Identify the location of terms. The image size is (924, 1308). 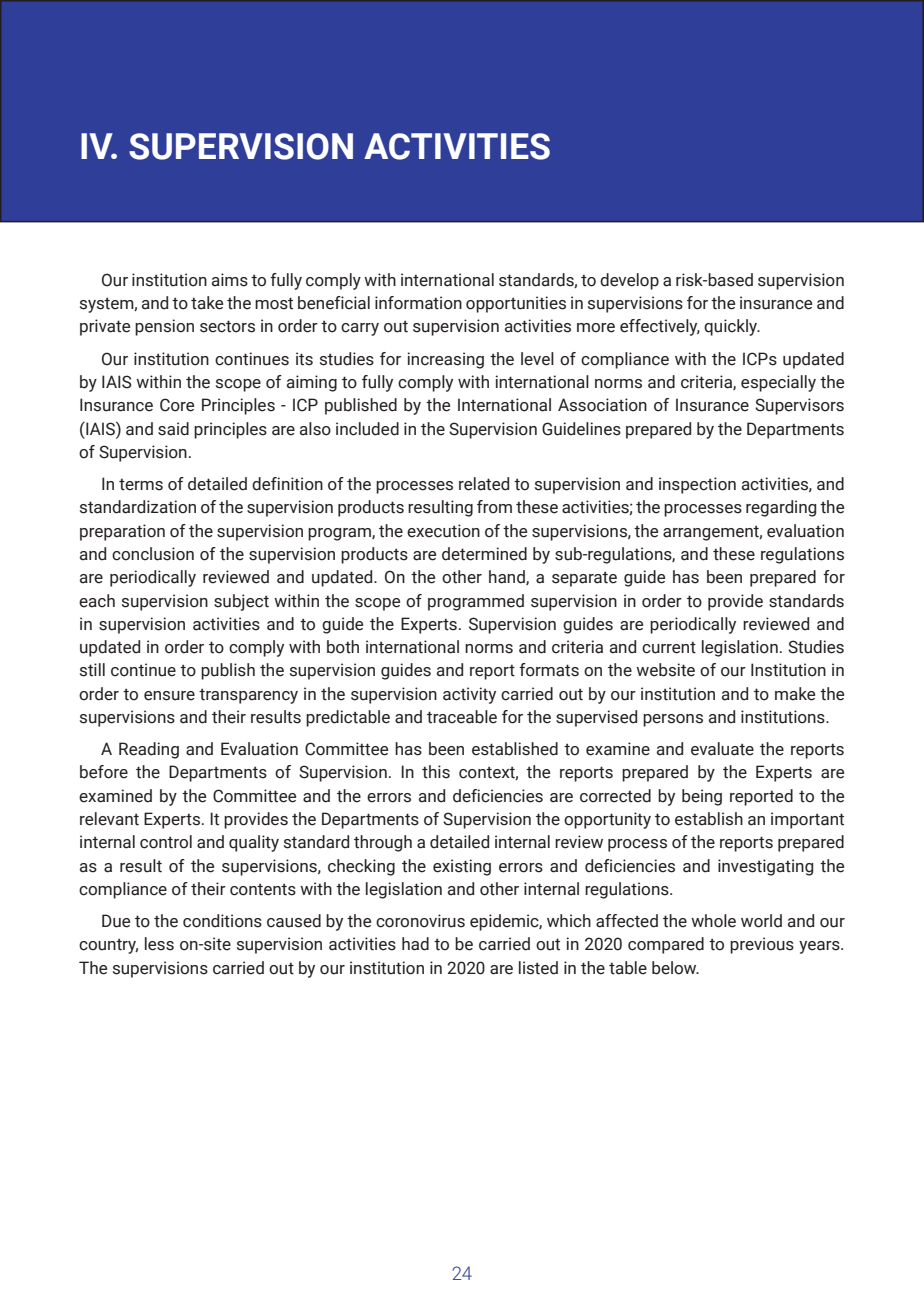
(141, 485).
